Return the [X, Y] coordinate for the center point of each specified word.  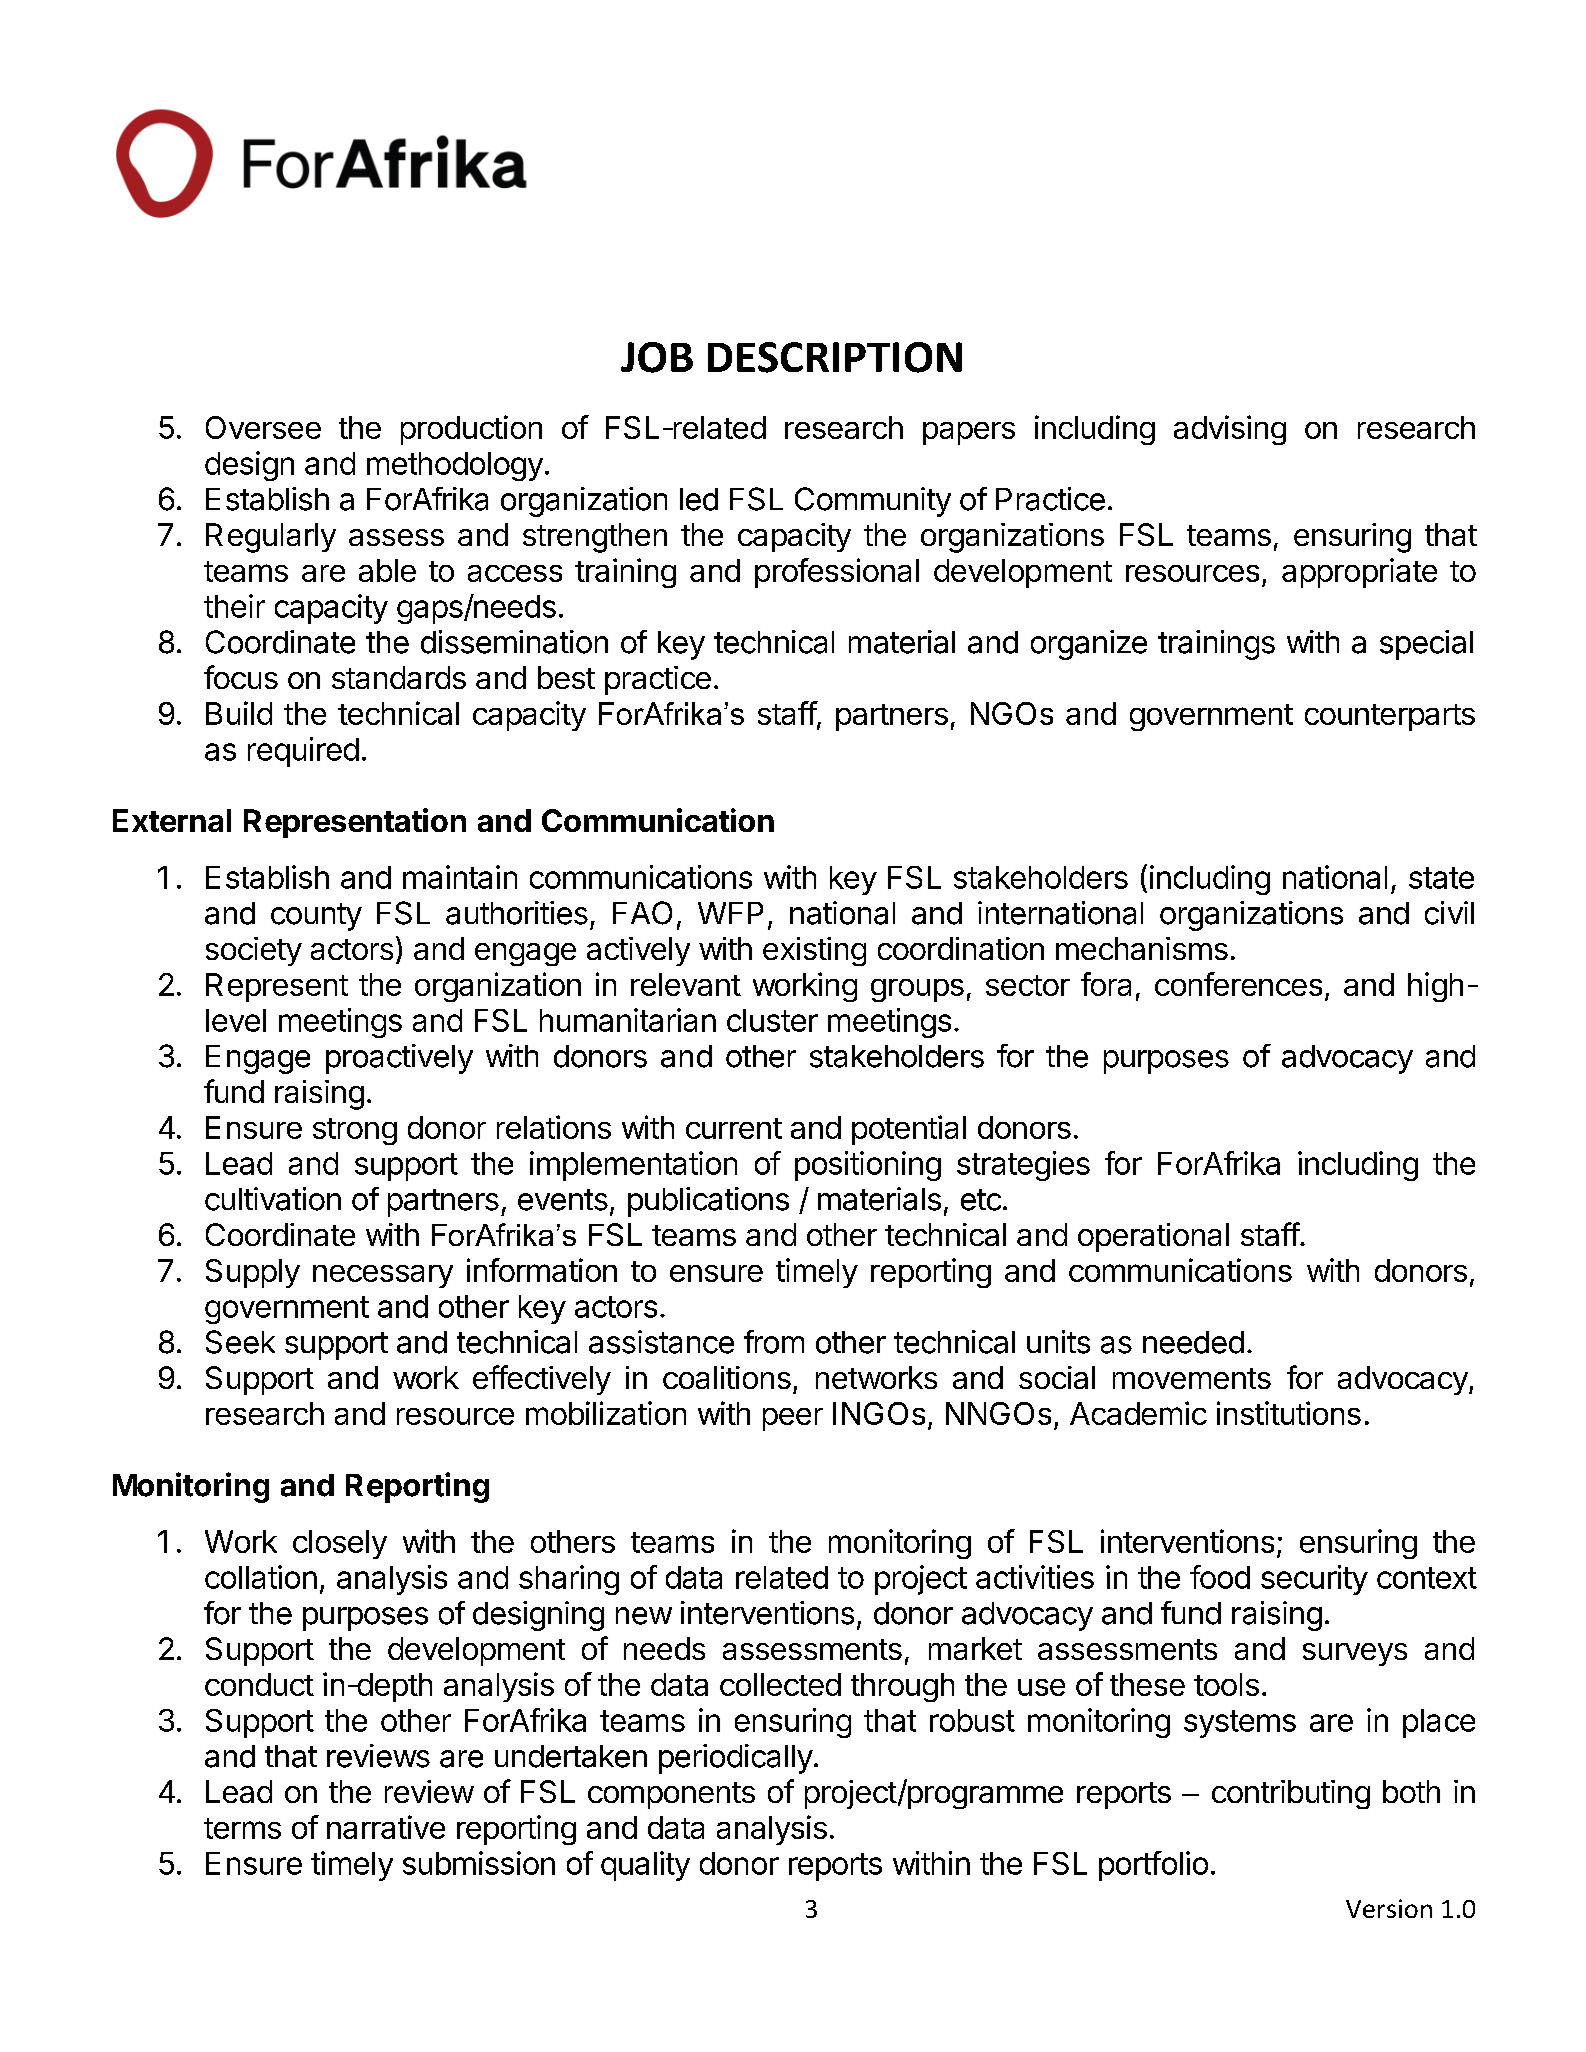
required [303, 752]
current [734, 1128]
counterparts [1390, 717]
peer [793, 1419]
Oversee [263, 427]
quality [645, 1866]
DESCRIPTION [835, 357]
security [1314, 1580]
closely [340, 1544]
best [566, 677]
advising [1230, 430]
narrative [386, 1827]
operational [1153, 1237]
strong [355, 1131]
